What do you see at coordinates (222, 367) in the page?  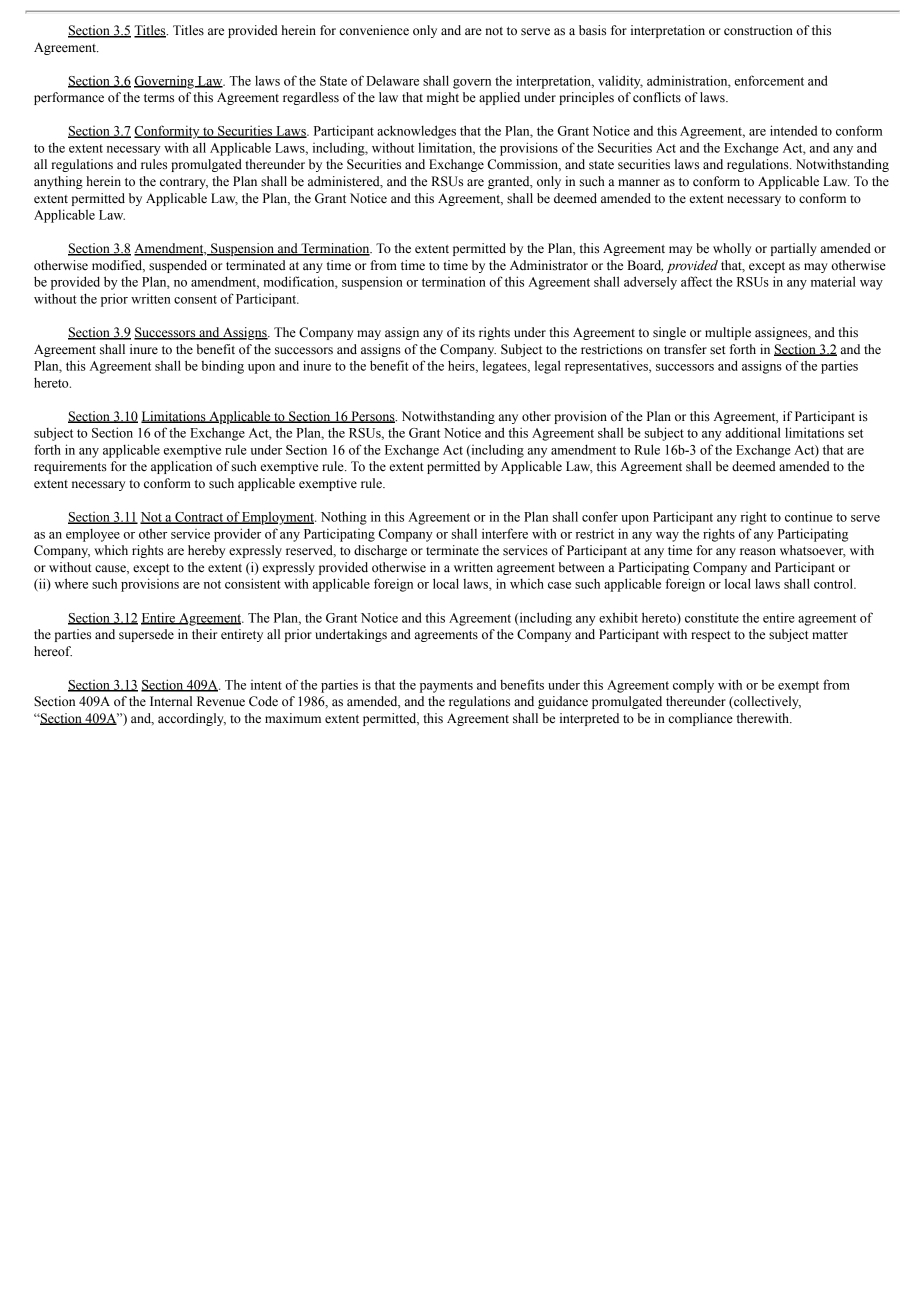 I see `binding` at bounding box center [222, 367].
